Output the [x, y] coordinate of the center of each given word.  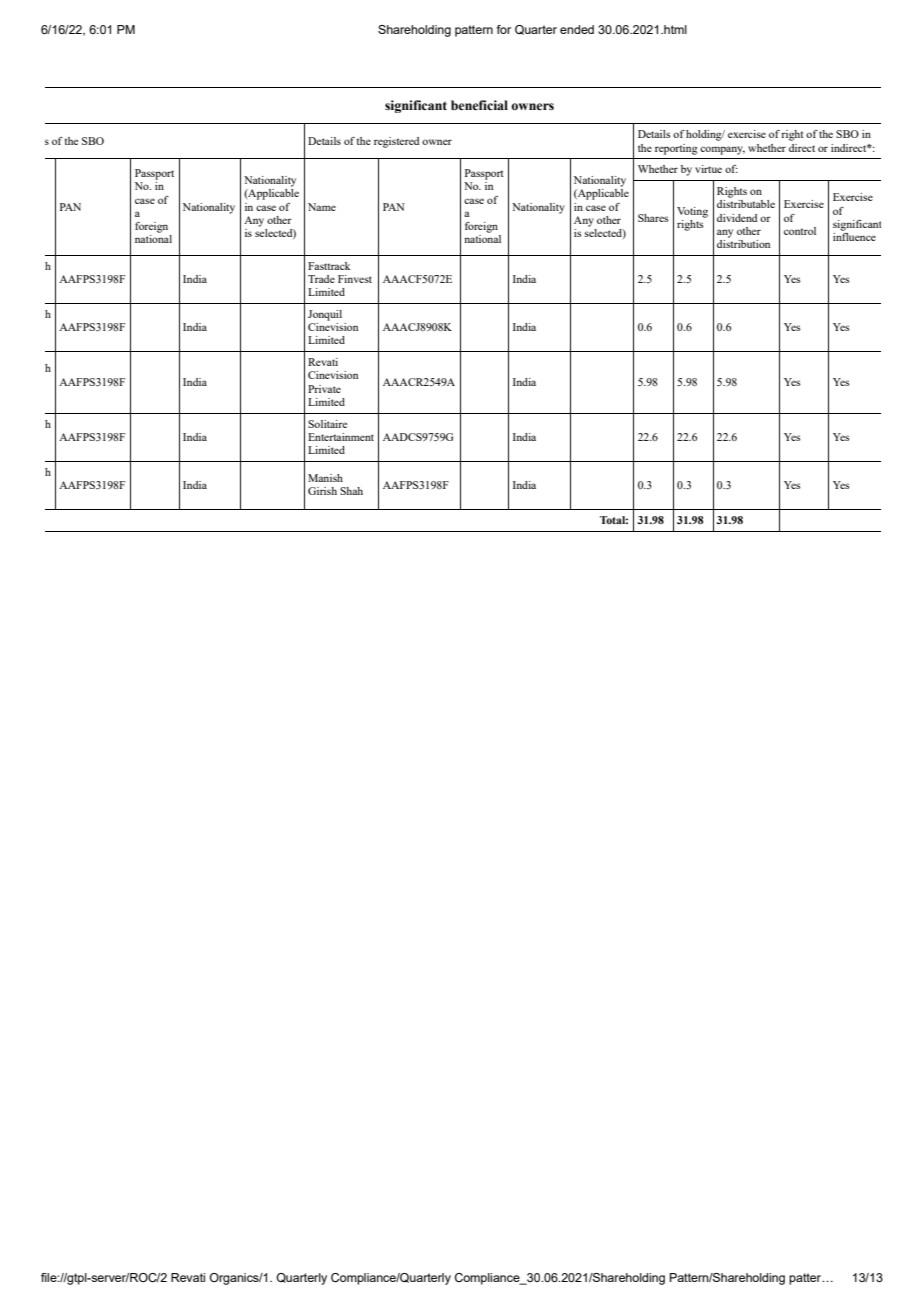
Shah [351, 491]
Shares [653, 218]
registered [396, 142]
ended [577, 29]
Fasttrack [329, 266]
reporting [676, 149]
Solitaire [327, 424]
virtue [708, 169]
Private [324, 389]
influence [854, 235]
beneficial [479, 105]
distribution [743, 242]
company [722, 150]
